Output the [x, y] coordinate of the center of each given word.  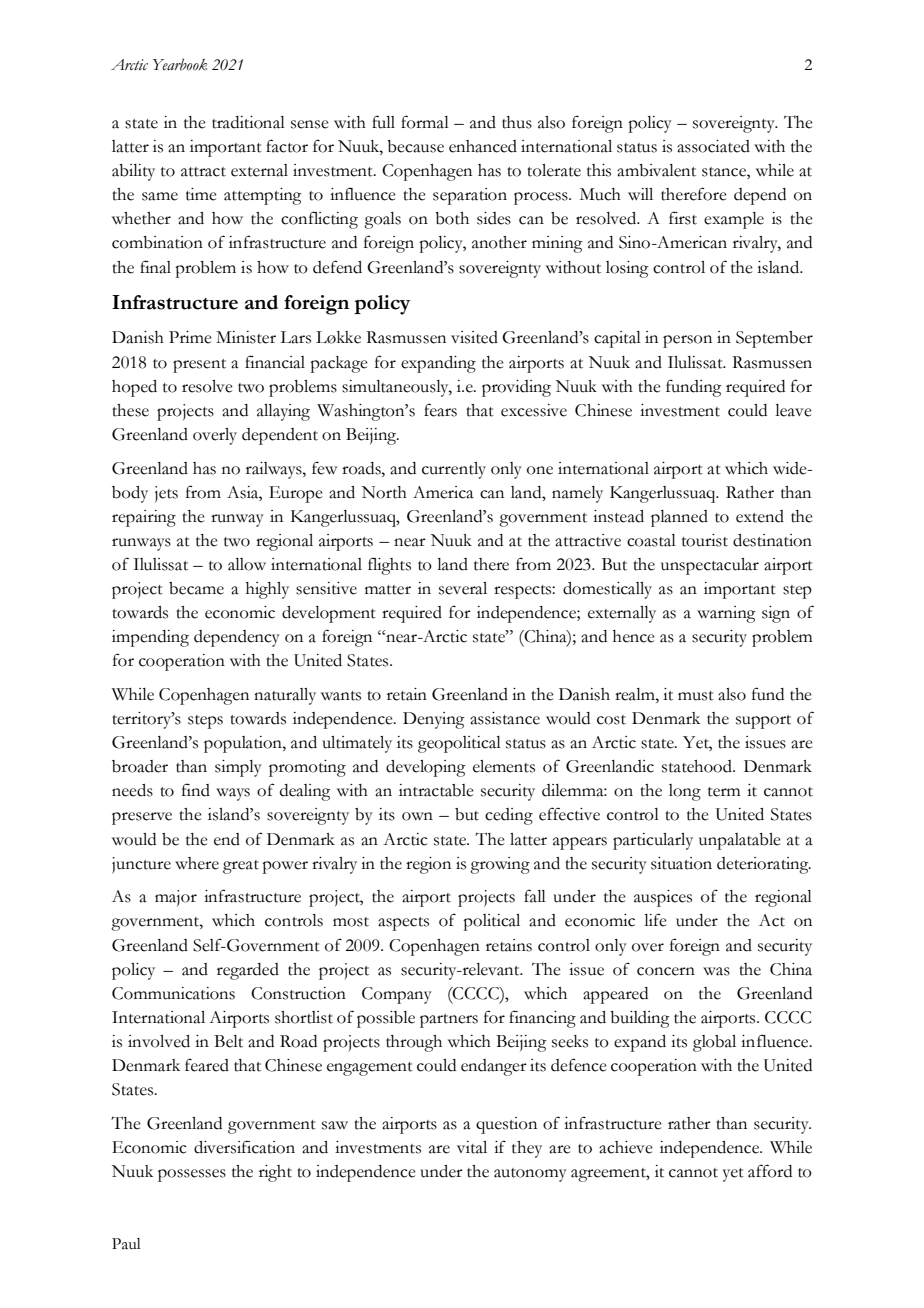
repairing [144, 518]
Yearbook [180, 64]
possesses [192, 1175]
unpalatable [740, 841]
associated [713, 146]
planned [679, 518]
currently [454, 470]
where [197, 863]
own [417, 816]
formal [425, 122]
